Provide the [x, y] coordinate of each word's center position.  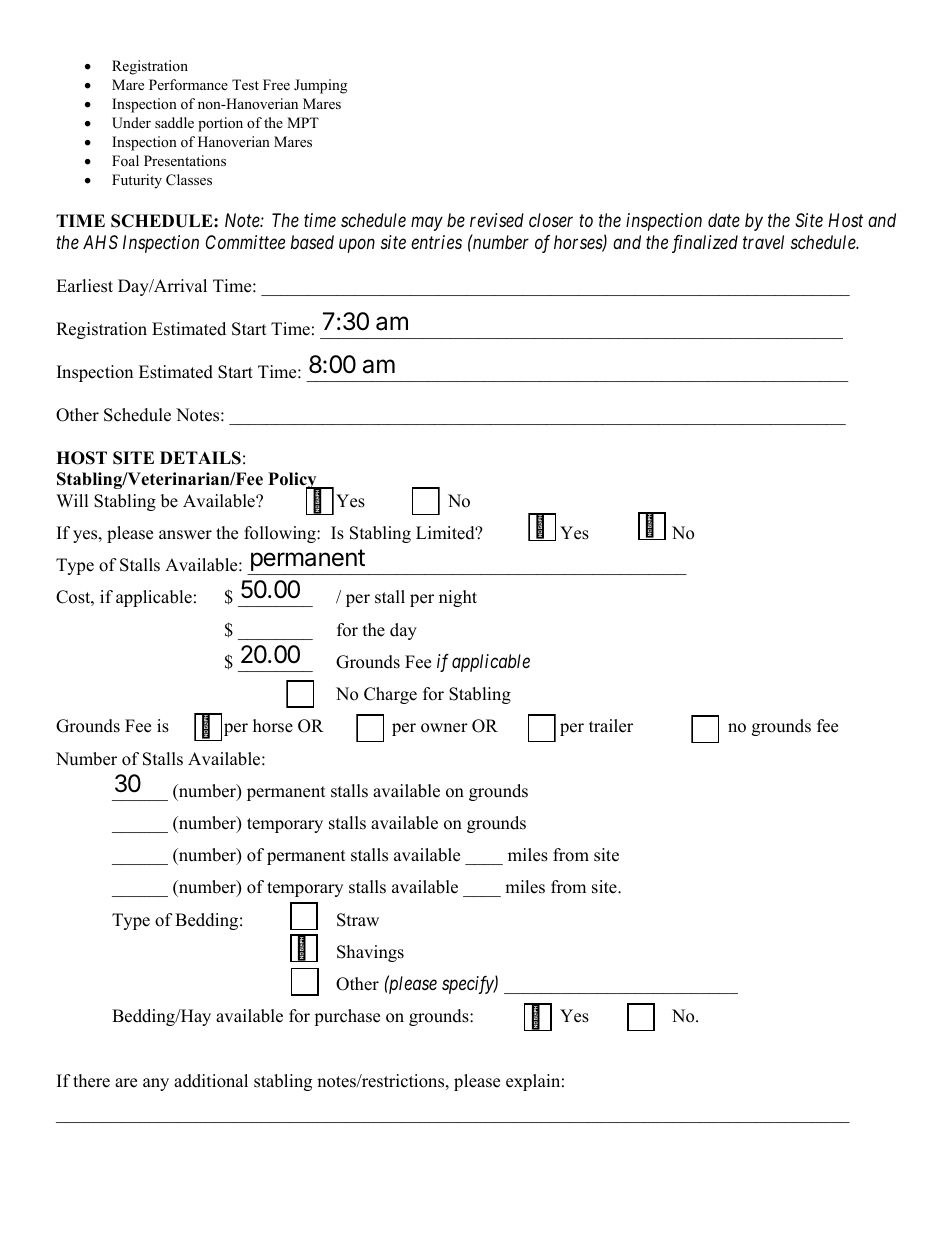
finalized [705, 244]
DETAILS [200, 458]
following [281, 534]
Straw [358, 920]
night [458, 598]
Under [131, 123]
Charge [390, 695]
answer [185, 535]
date [724, 220]
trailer [611, 726]
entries [436, 242]
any [156, 1084]
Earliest [84, 286]
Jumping [320, 86]
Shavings [370, 953]
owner [444, 728]
